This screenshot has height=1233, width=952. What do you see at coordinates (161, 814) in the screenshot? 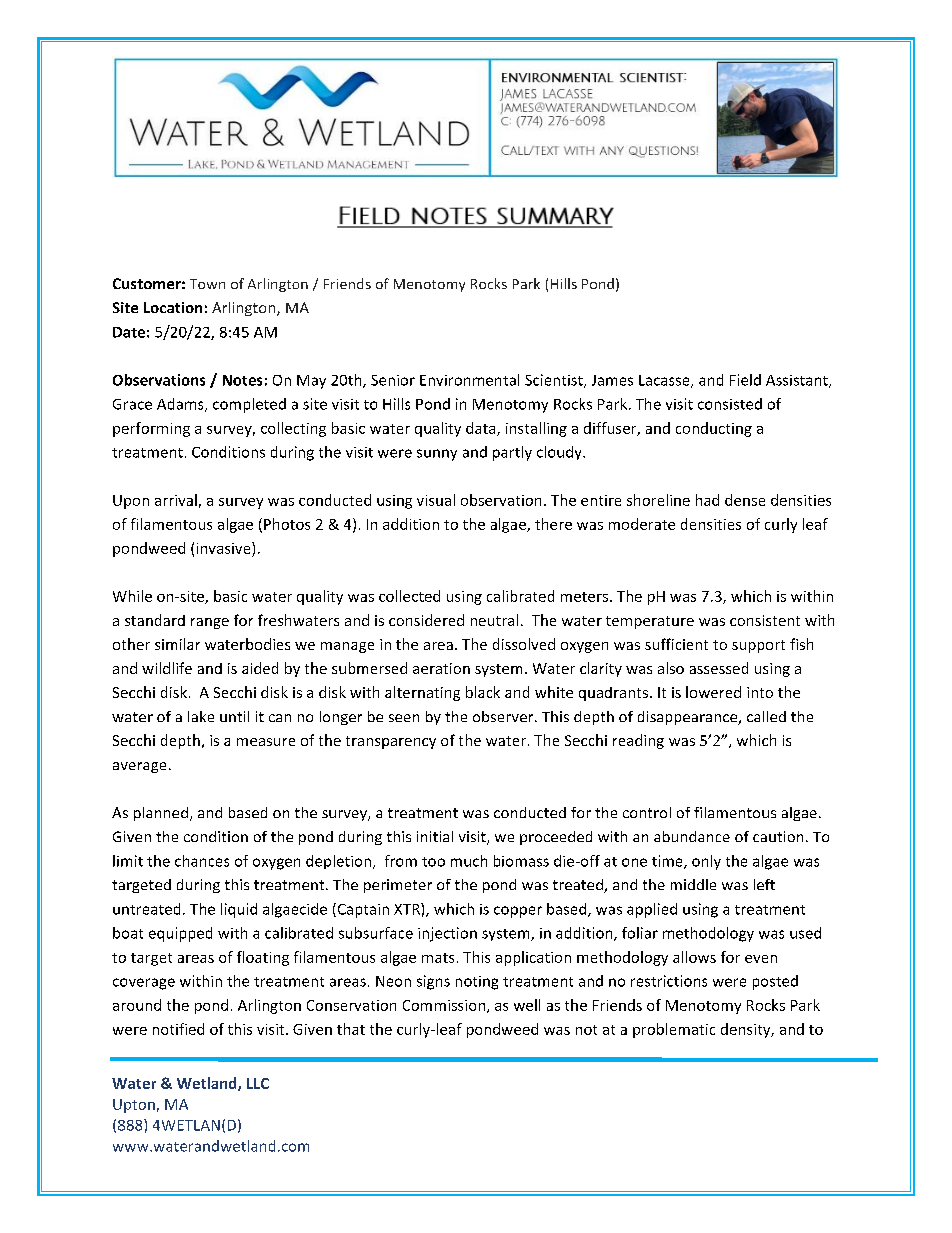
I see `planned` at bounding box center [161, 814].
